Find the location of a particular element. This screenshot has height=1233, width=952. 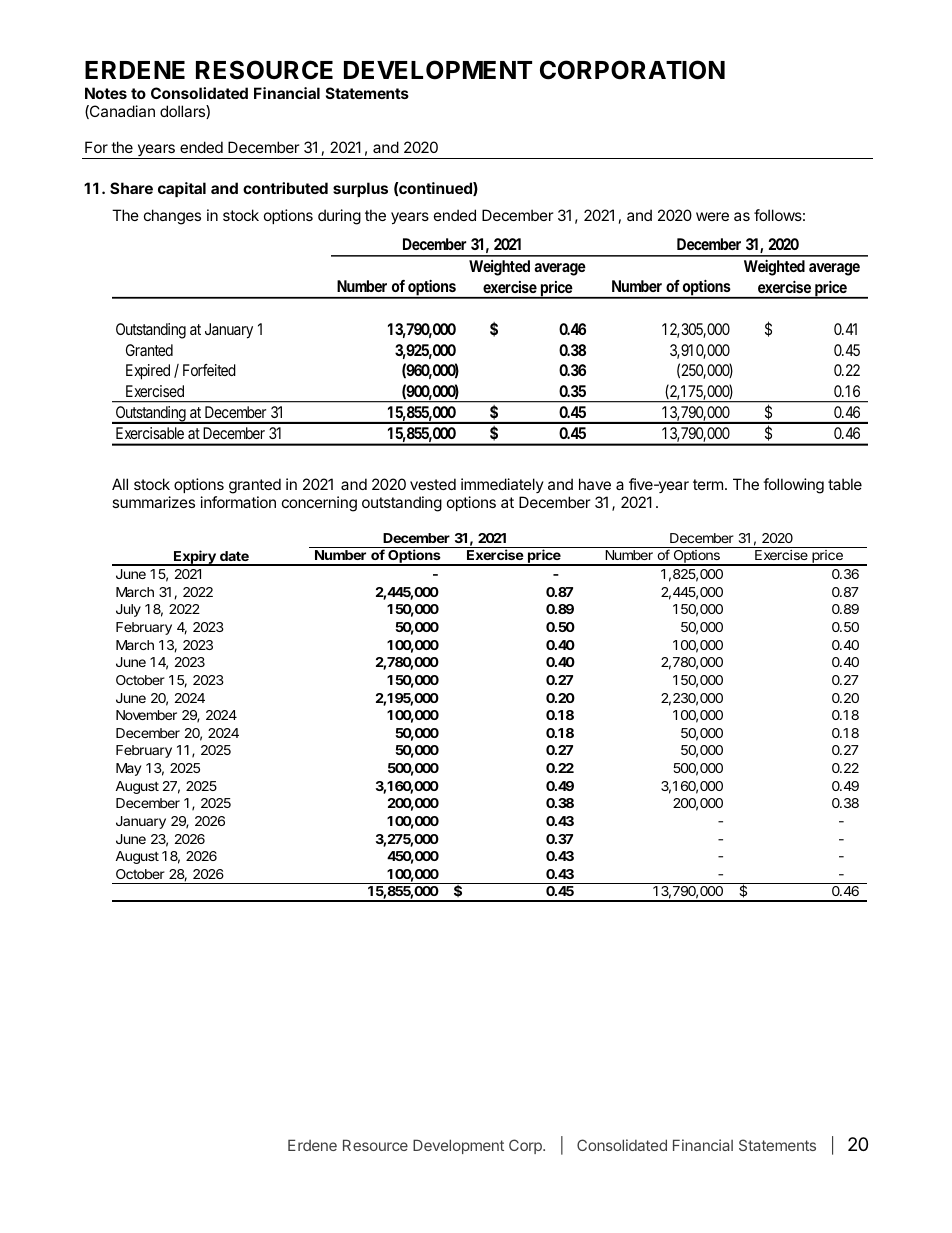

Forfeited is located at coordinates (209, 370).
